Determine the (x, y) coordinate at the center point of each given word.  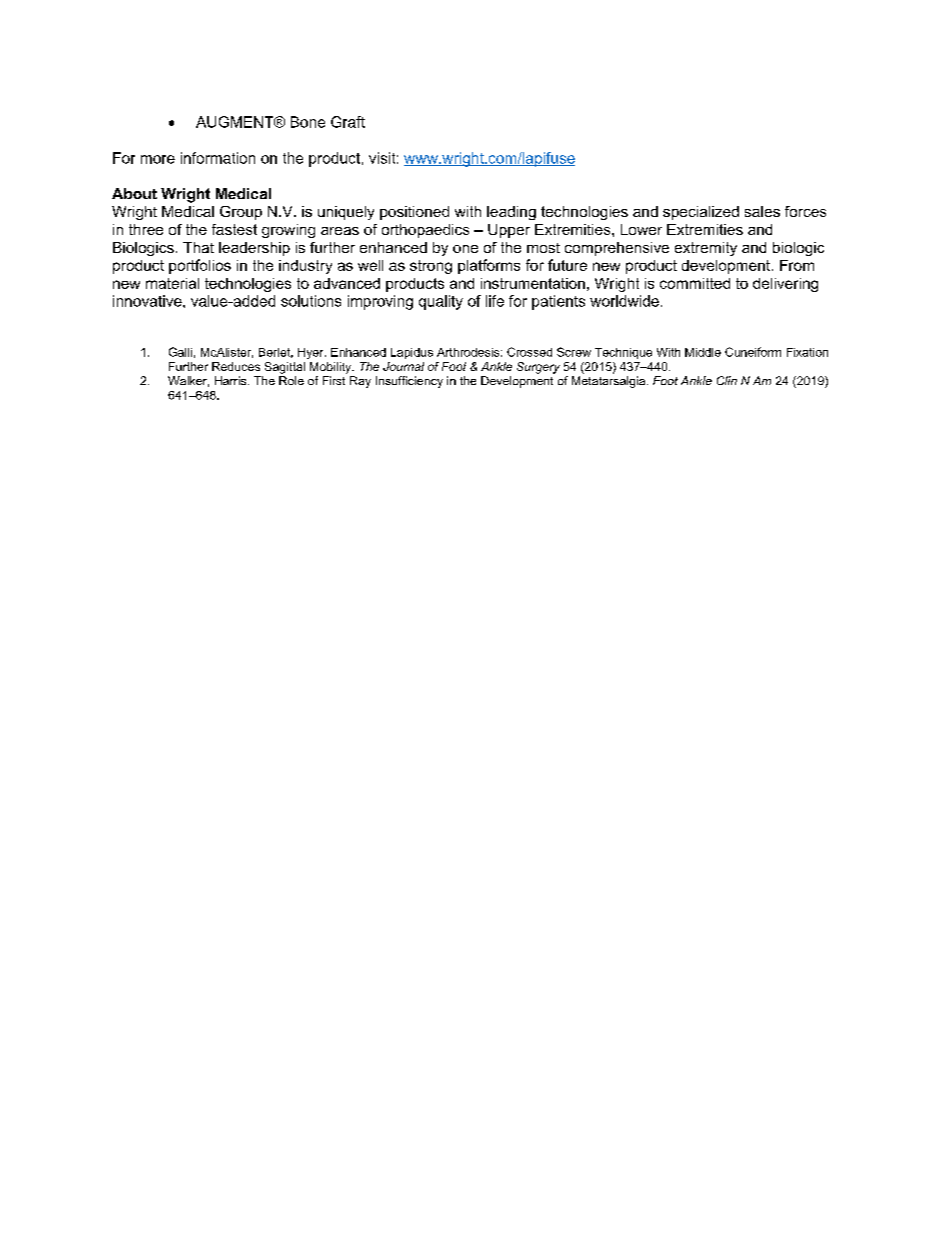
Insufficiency (409, 382)
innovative (148, 301)
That (198, 247)
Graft (348, 122)
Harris (232, 380)
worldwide (624, 301)
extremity (706, 249)
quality (441, 302)
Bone (308, 122)
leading (511, 213)
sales (762, 211)
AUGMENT (236, 122)
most (543, 248)
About (134, 193)
